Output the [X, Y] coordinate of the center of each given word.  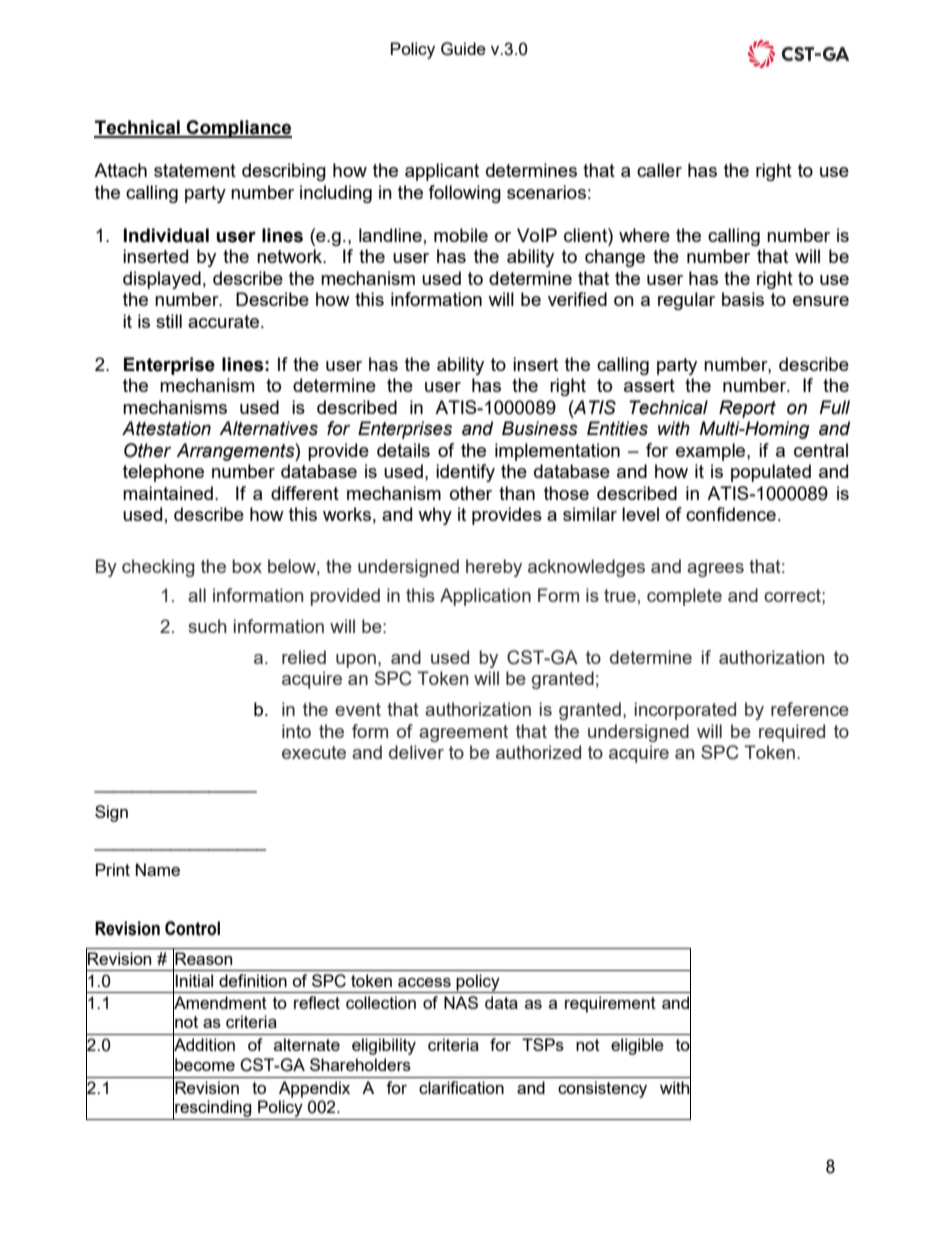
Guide [463, 49]
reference [810, 709]
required [792, 733]
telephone [163, 473]
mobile [461, 235]
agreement [463, 733]
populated [771, 473]
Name [158, 869]
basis [743, 299]
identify [465, 473]
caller [659, 170]
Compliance [238, 129]
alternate [307, 1044]
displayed [162, 280]
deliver [416, 752]
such [207, 626]
